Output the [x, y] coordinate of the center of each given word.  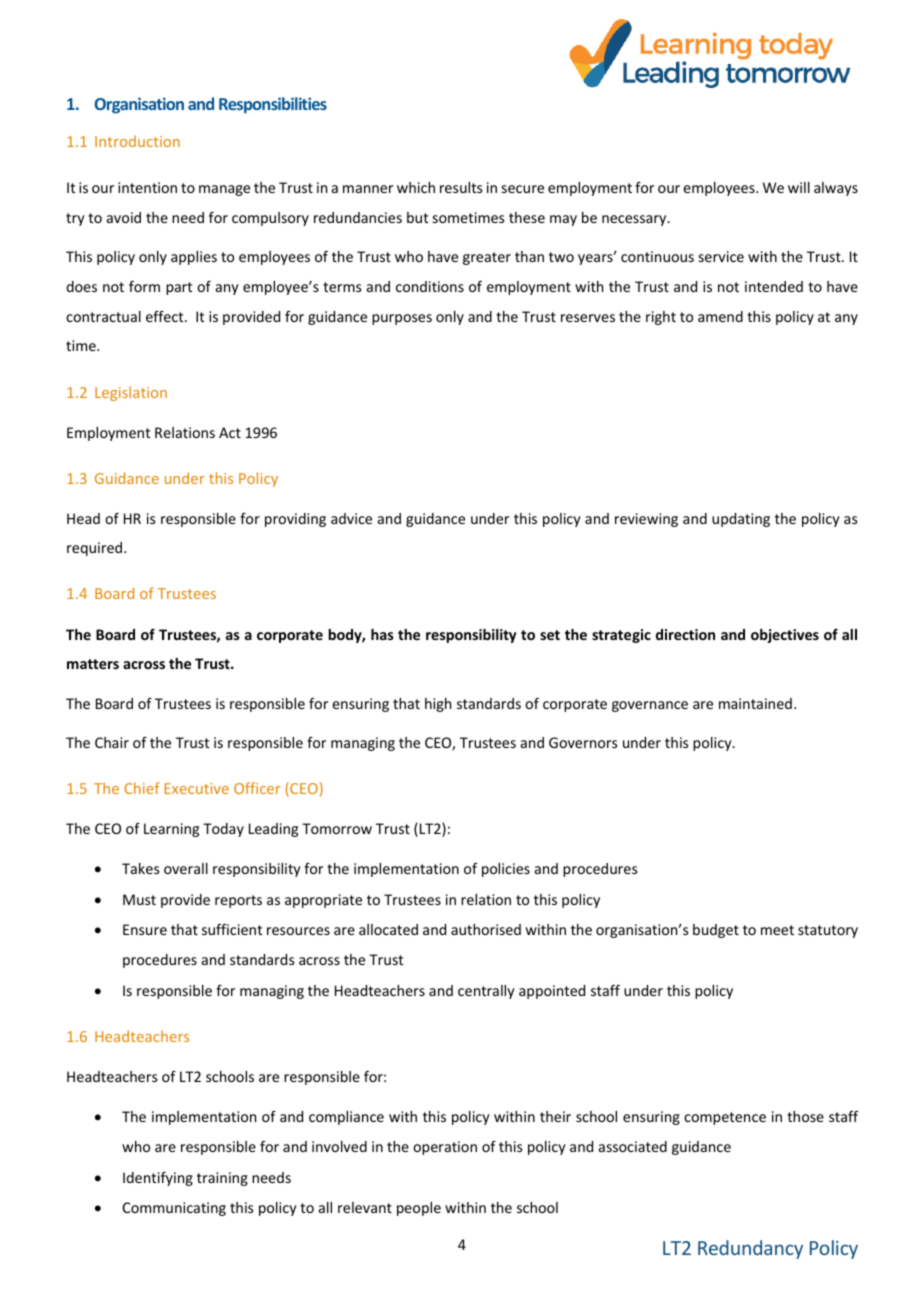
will [799, 187]
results [461, 187]
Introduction [137, 141]
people [419, 1209]
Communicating [174, 1209]
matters [93, 664]
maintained [755, 703]
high [438, 705]
